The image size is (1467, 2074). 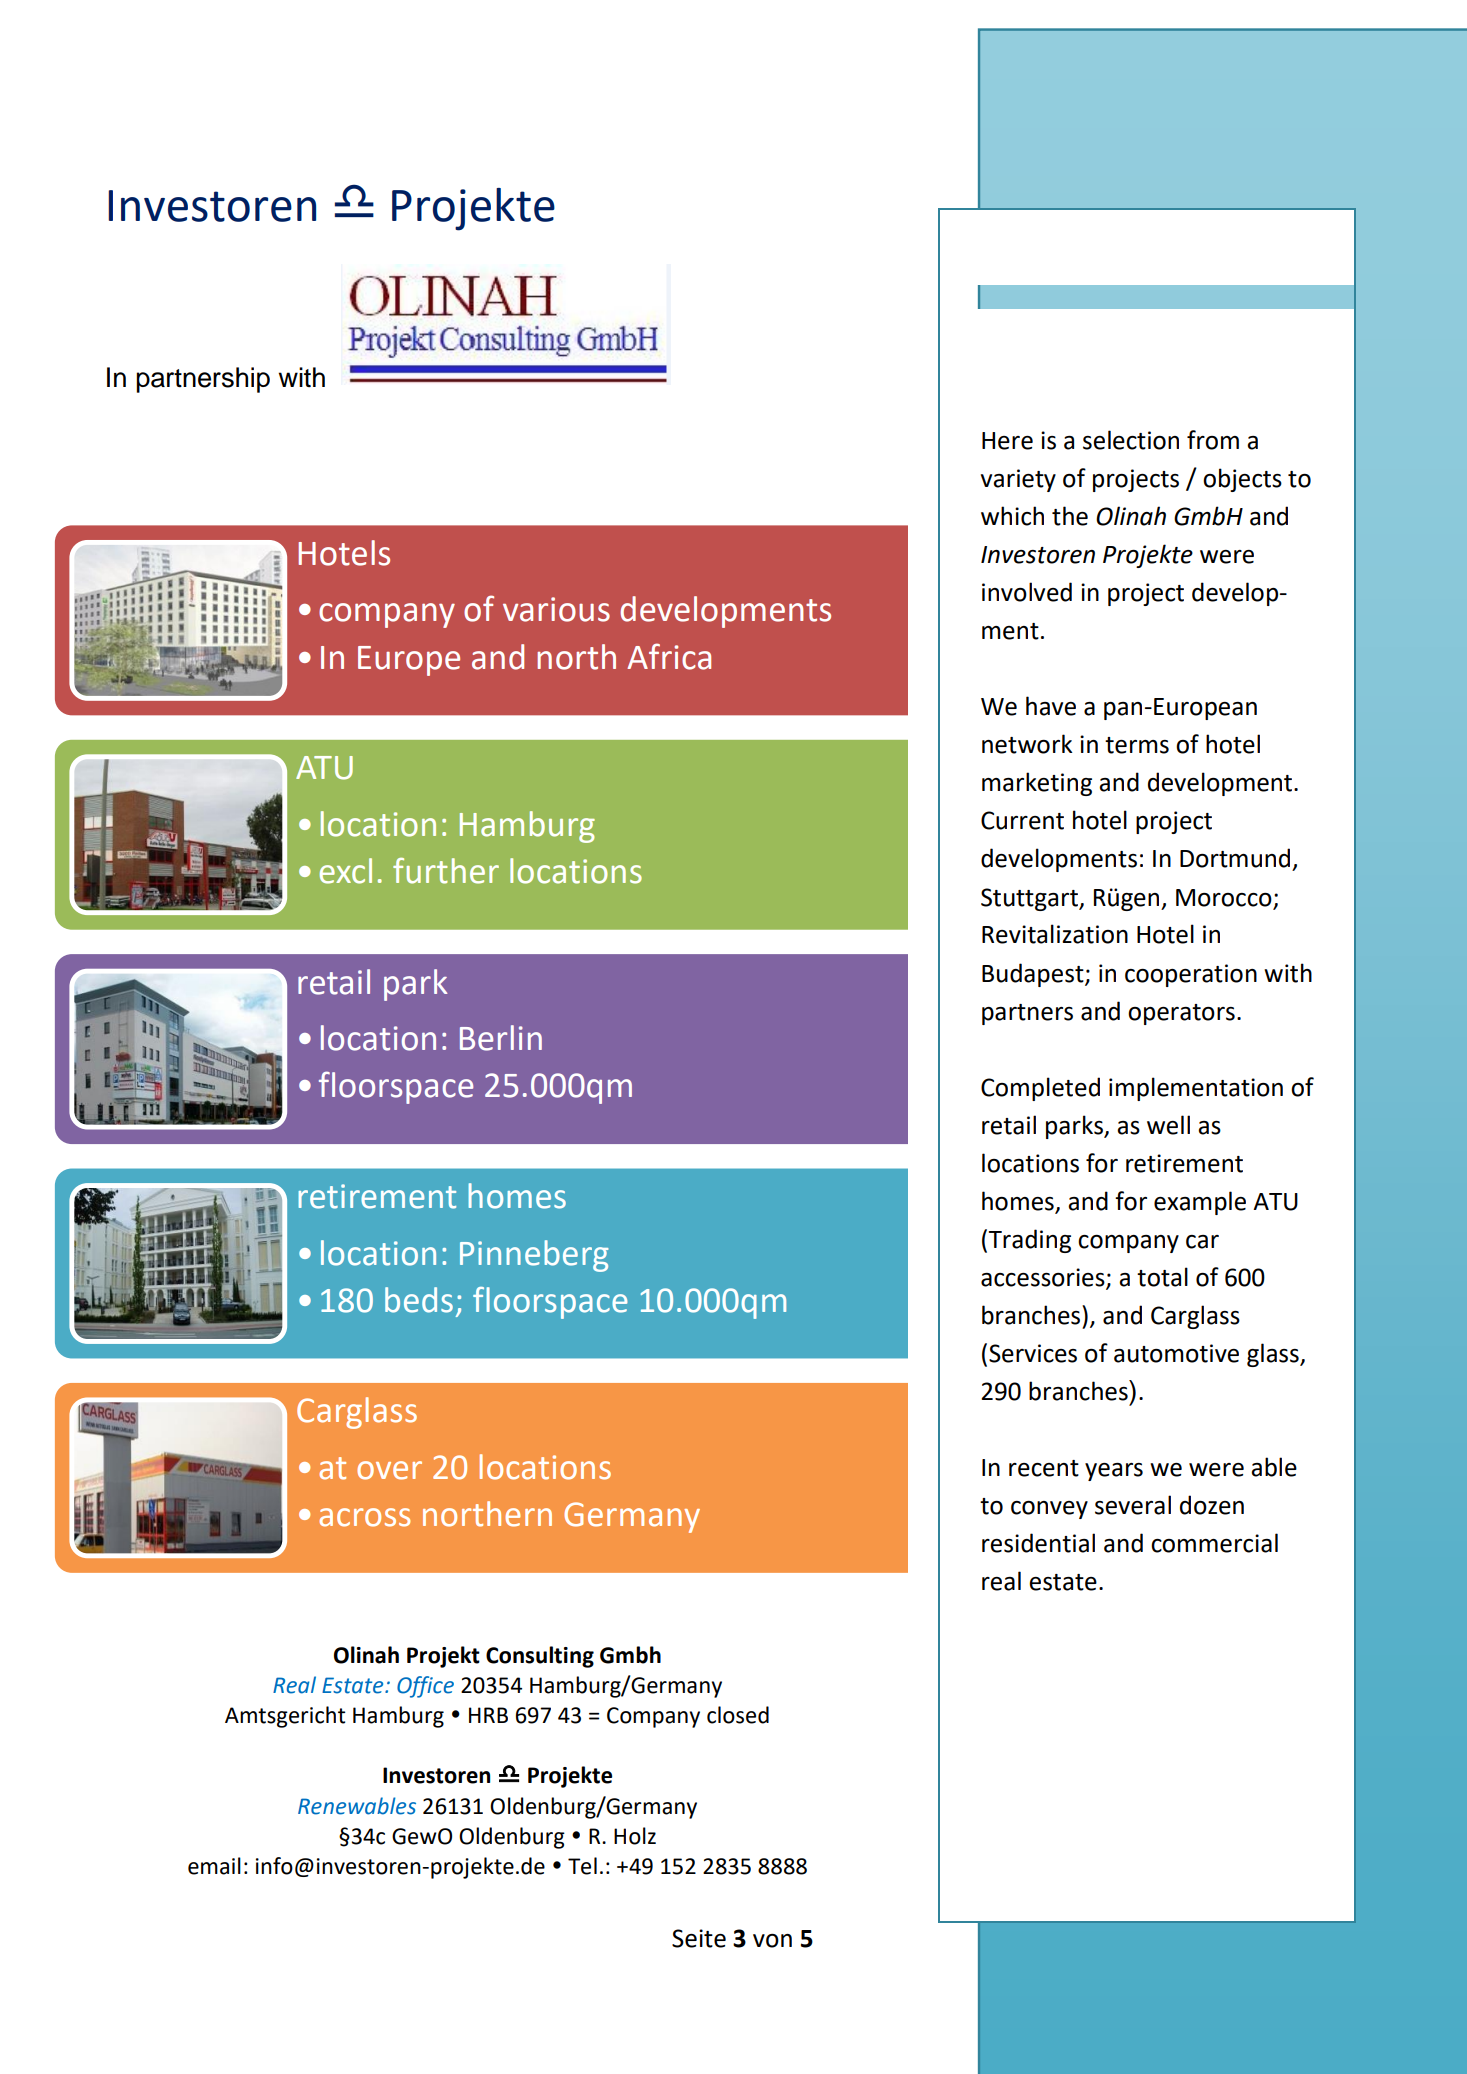 What do you see at coordinates (556, 609) in the screenshot?
I see `various` at bounding box center [556, 609].
